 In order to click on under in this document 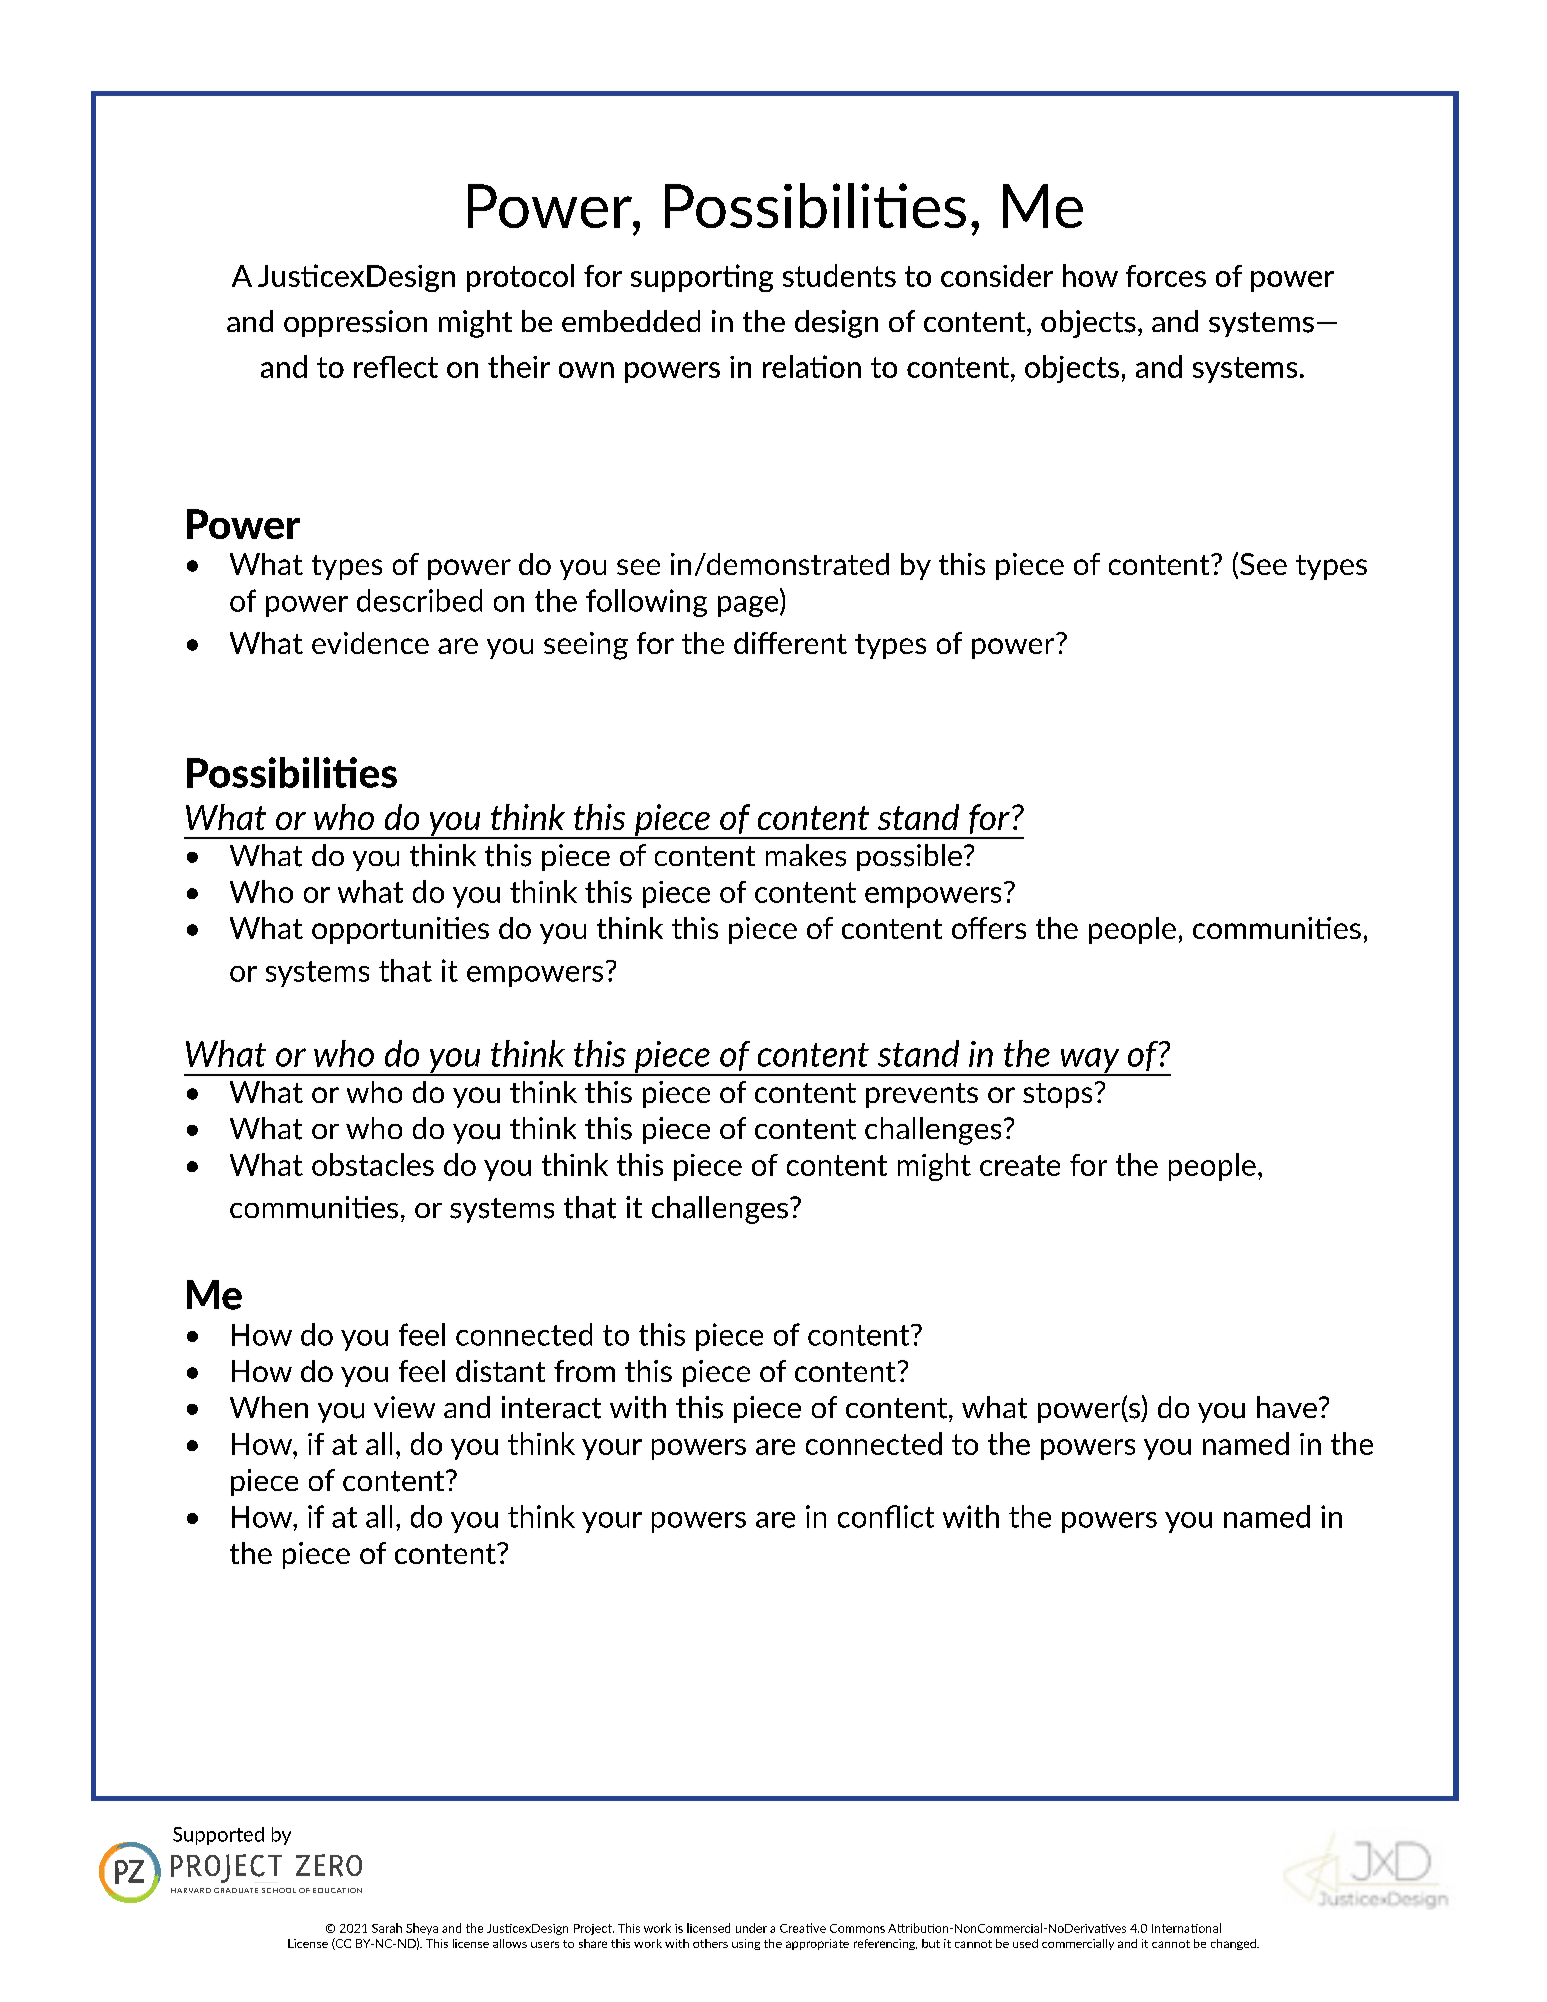, I will do `click(751, 1928)`.
